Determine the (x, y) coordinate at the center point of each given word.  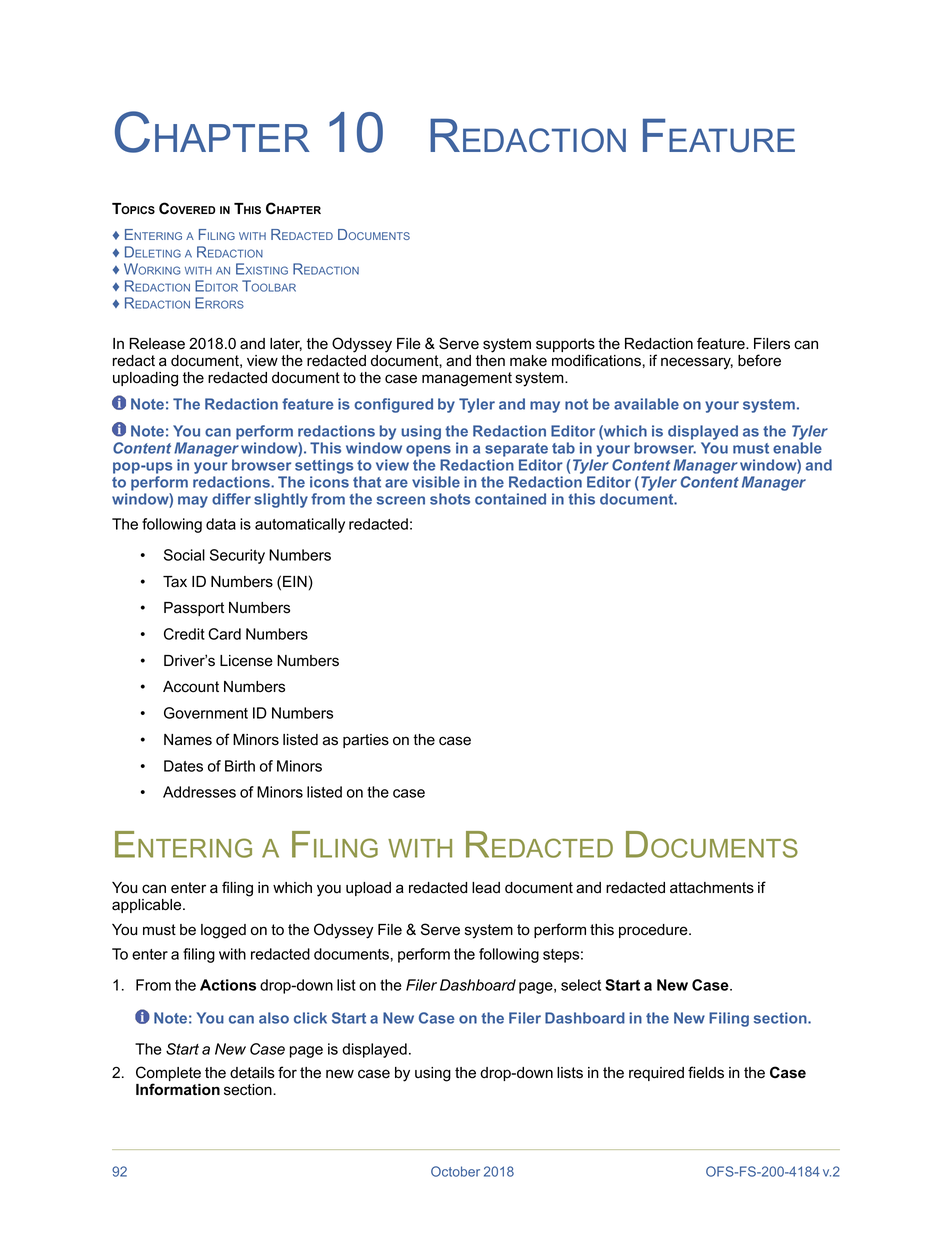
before (759, 360)
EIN (295, 581)
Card (224, 634)
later (286, 344)
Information (178, 1089)
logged (223, 931)
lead (486, 888)
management (467, 379)
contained (510, 499)
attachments (712, 888)
